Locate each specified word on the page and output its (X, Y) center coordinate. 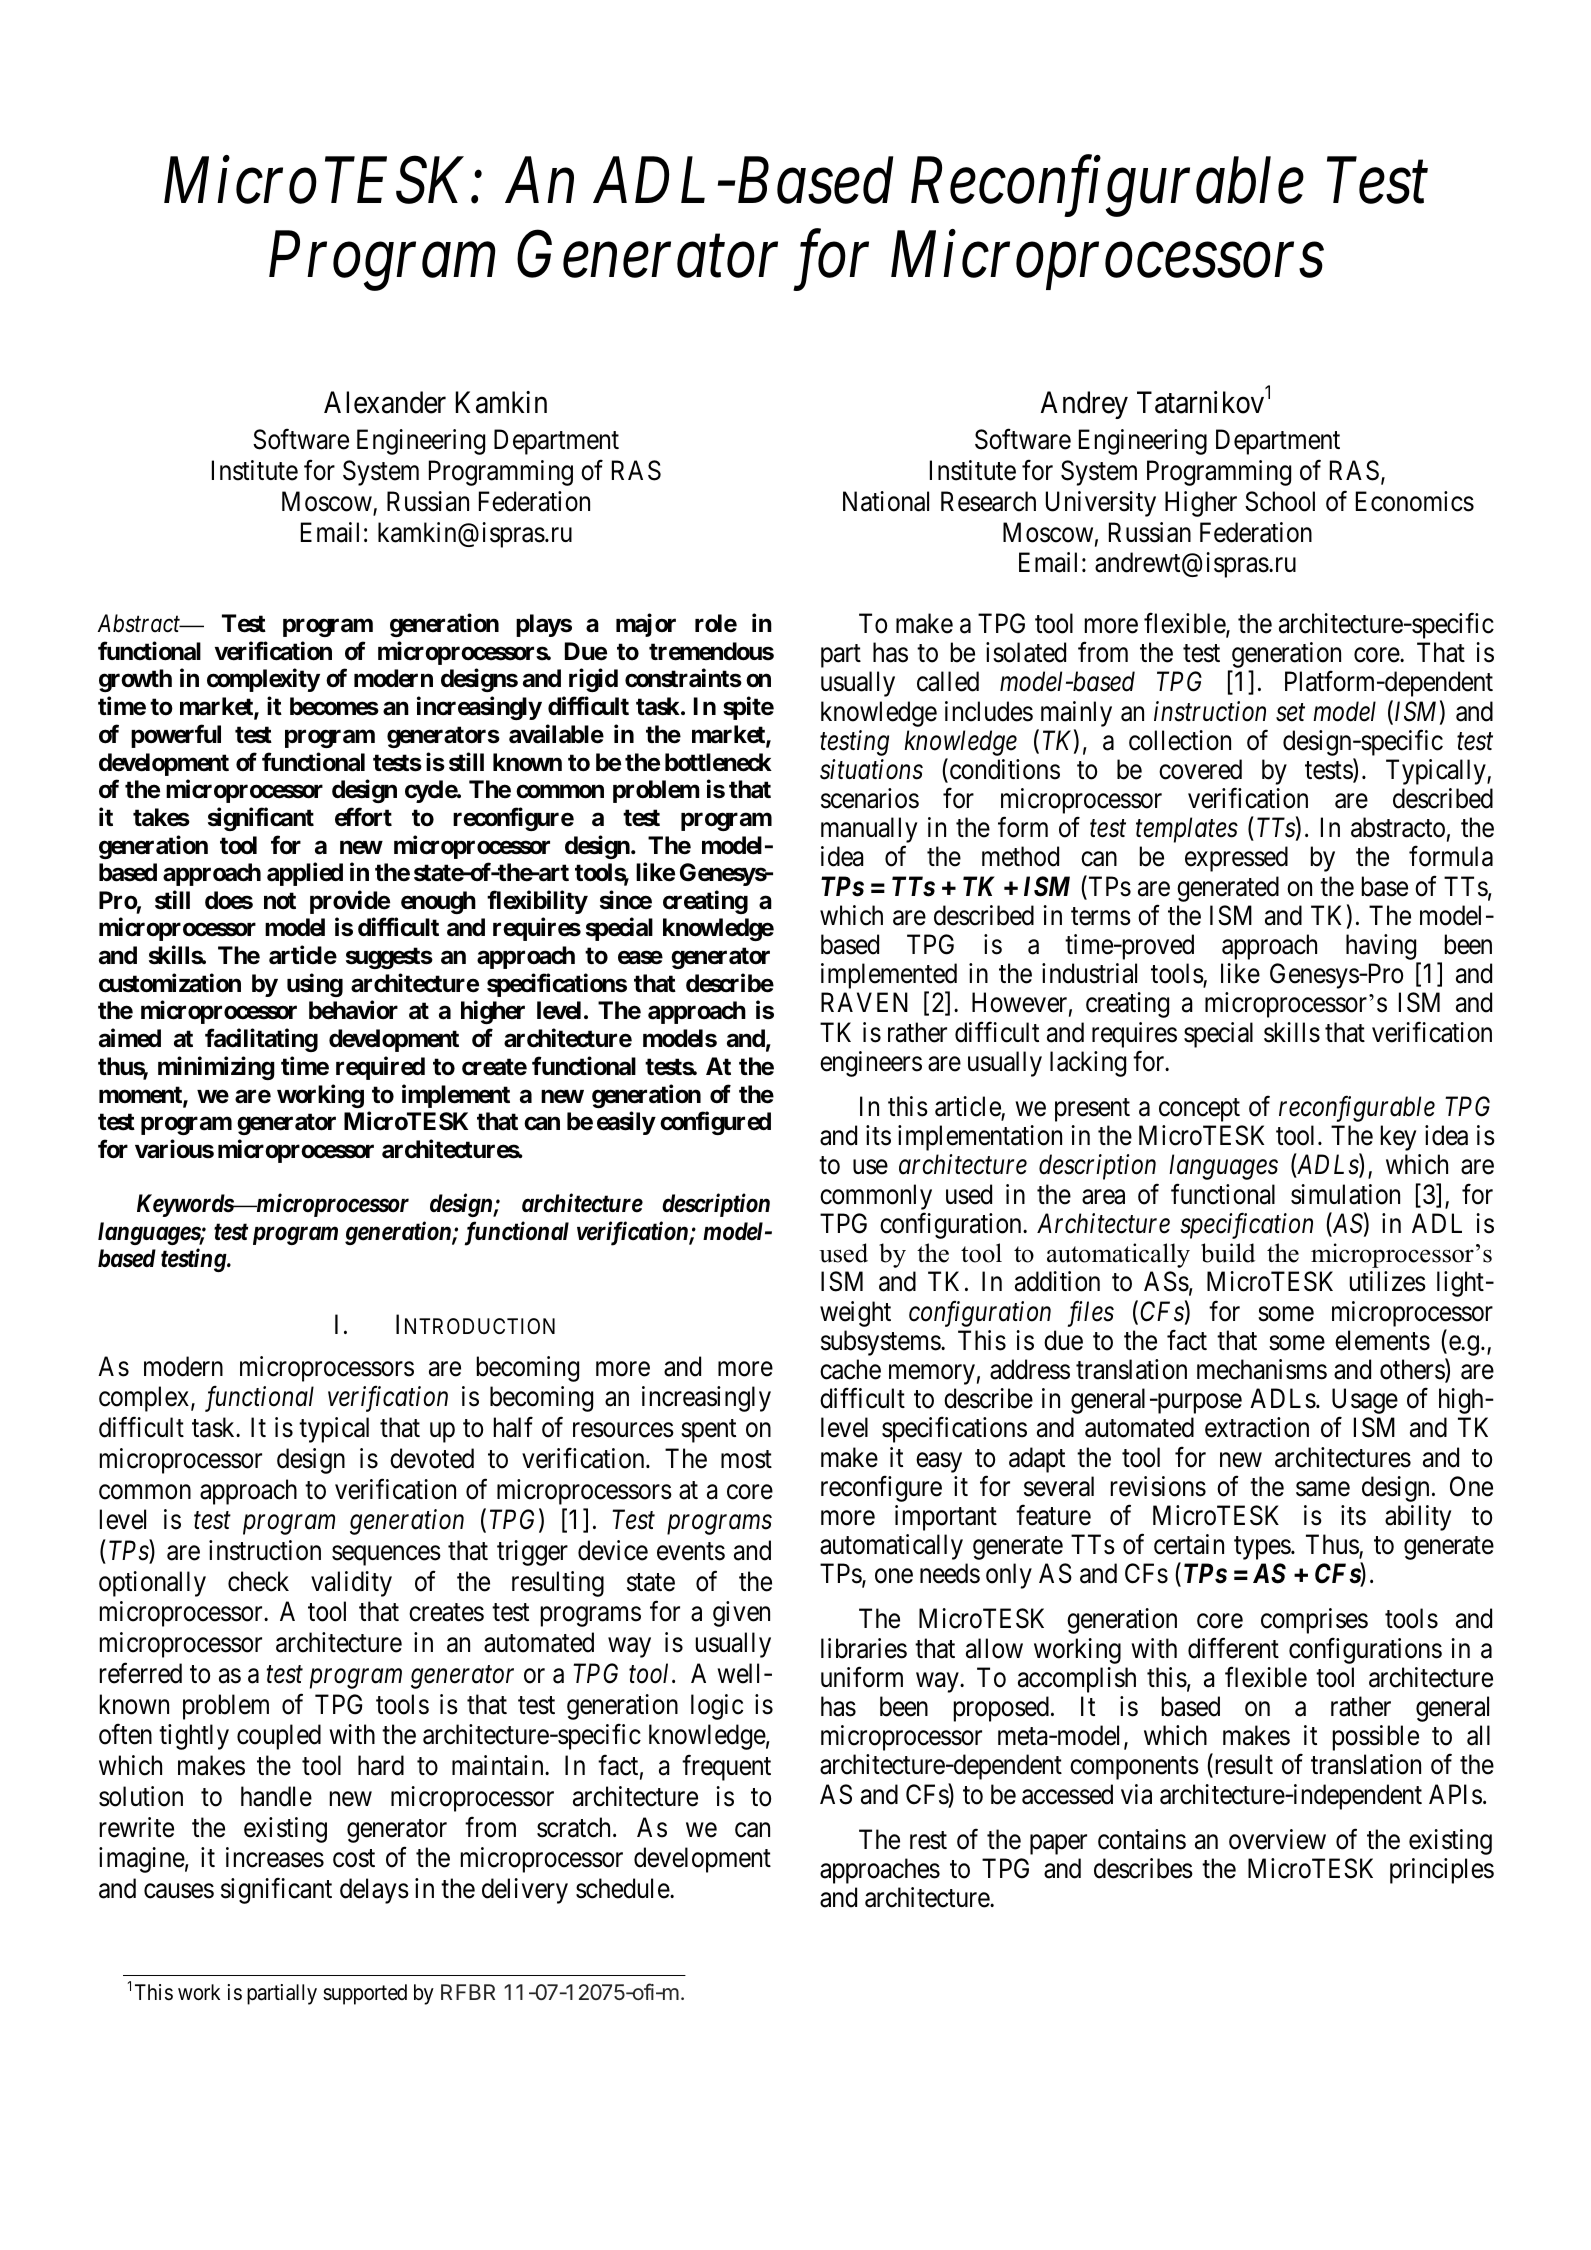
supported (365, 1994)
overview (1277, 1839)
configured (715, 1123)
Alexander (385, 402)
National (886, 501)
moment (141, 1096)
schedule (623, 1888)
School (1280, 501)
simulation (1345, 1194)
